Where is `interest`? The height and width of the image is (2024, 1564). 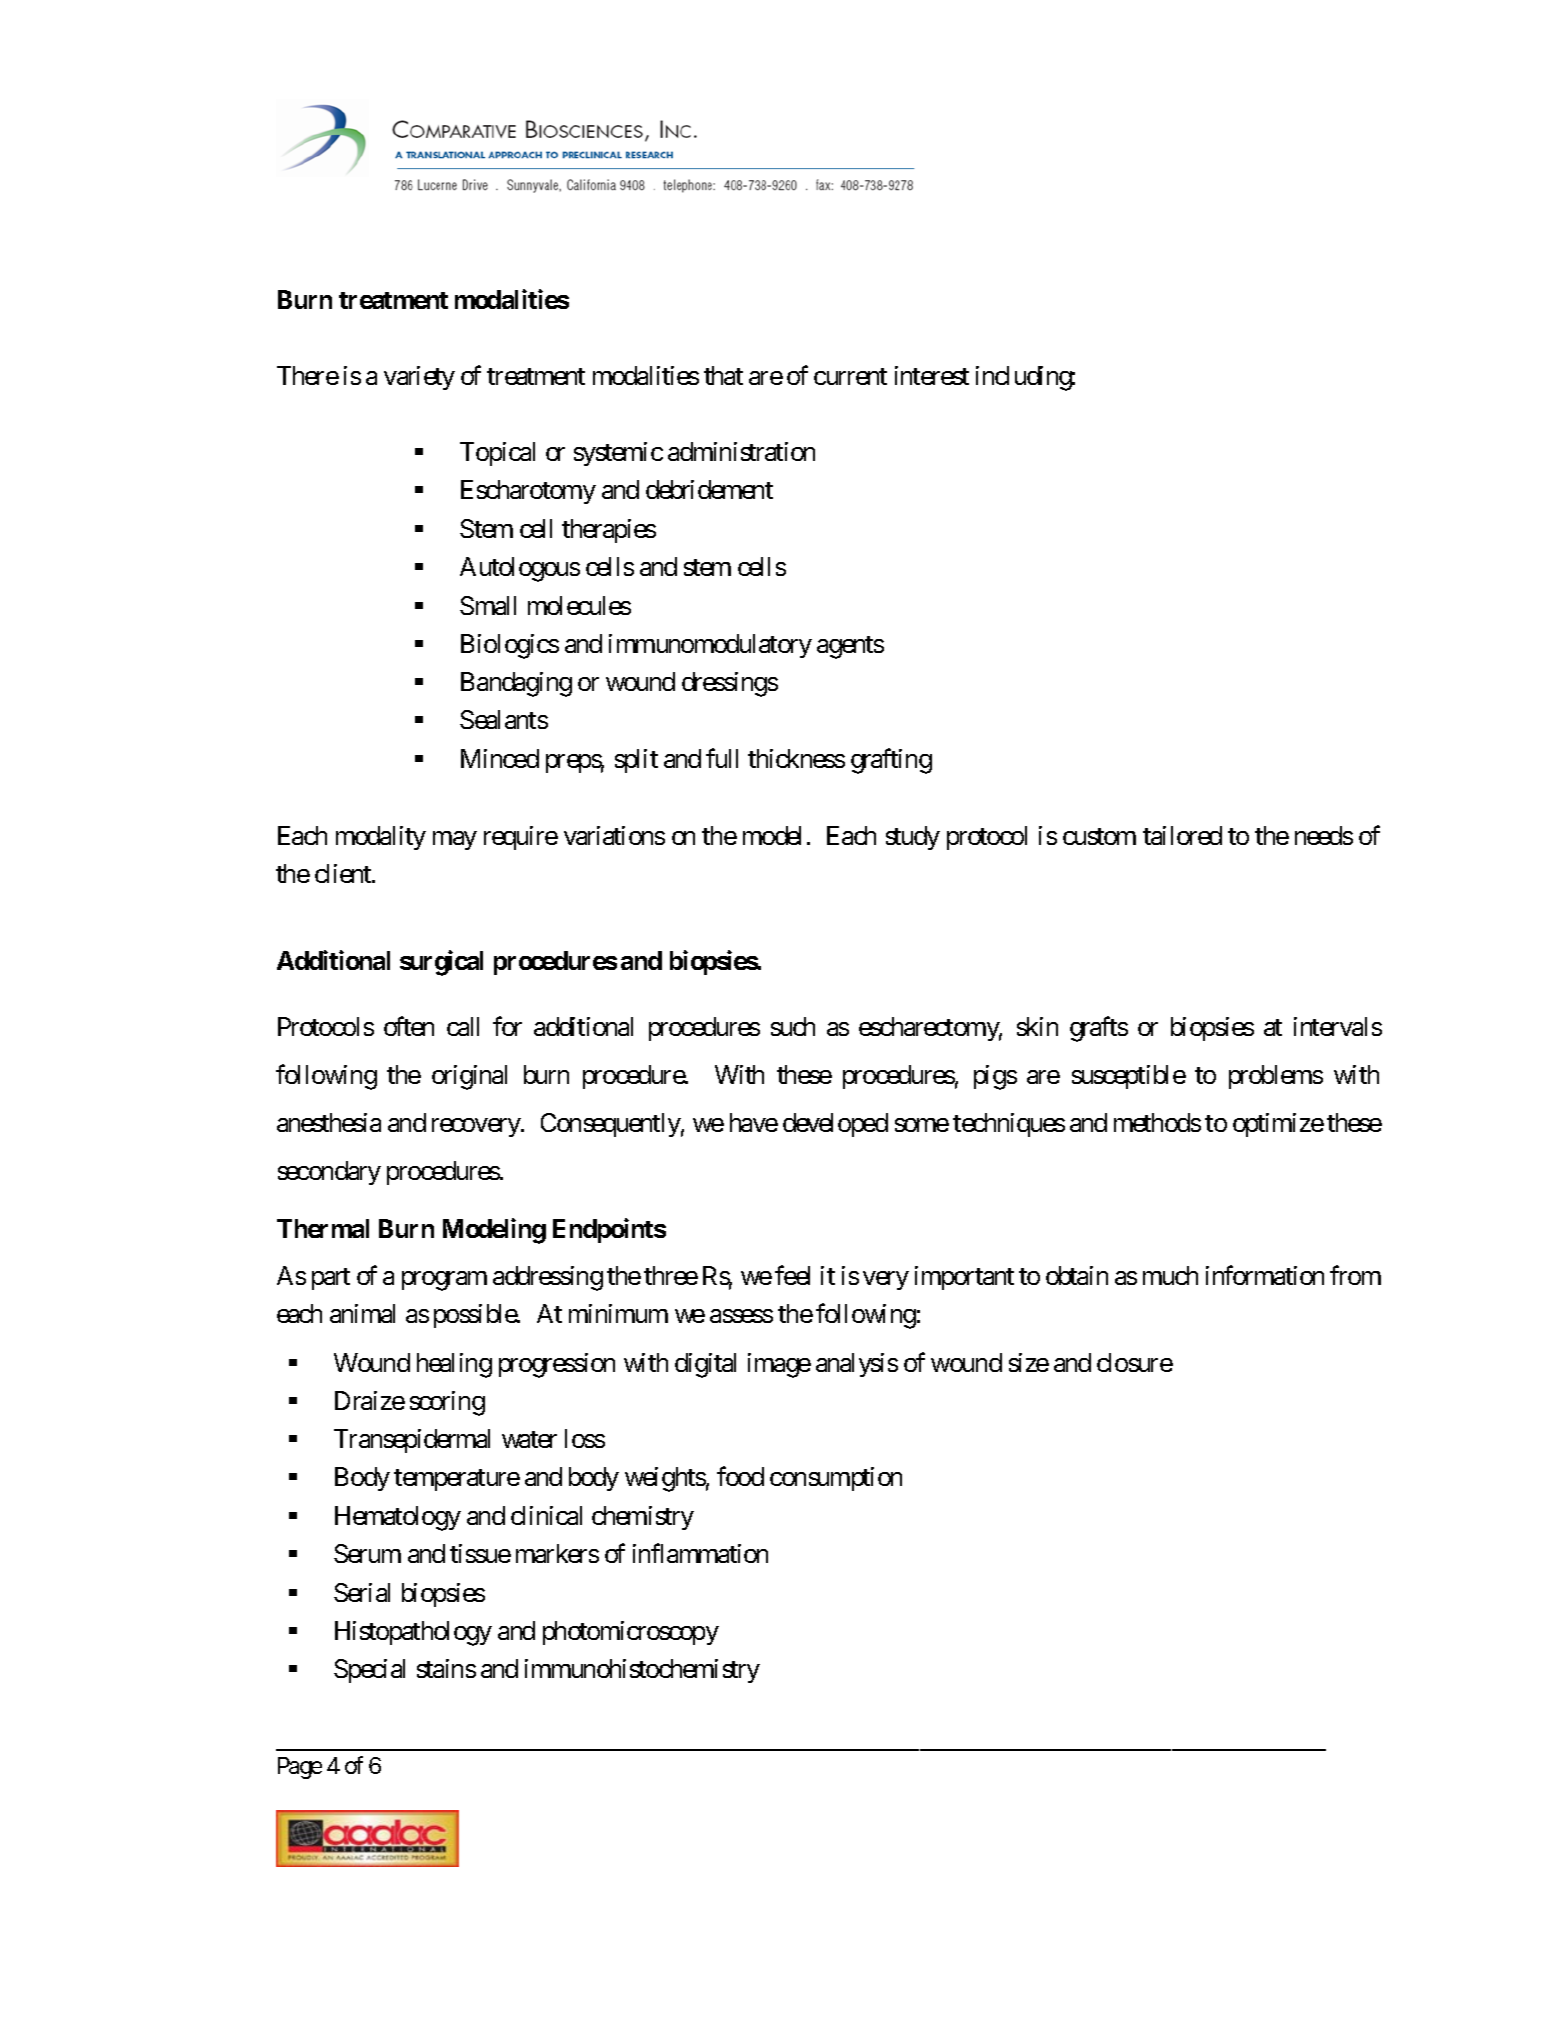 interest is located at coordinates (932, 375).
